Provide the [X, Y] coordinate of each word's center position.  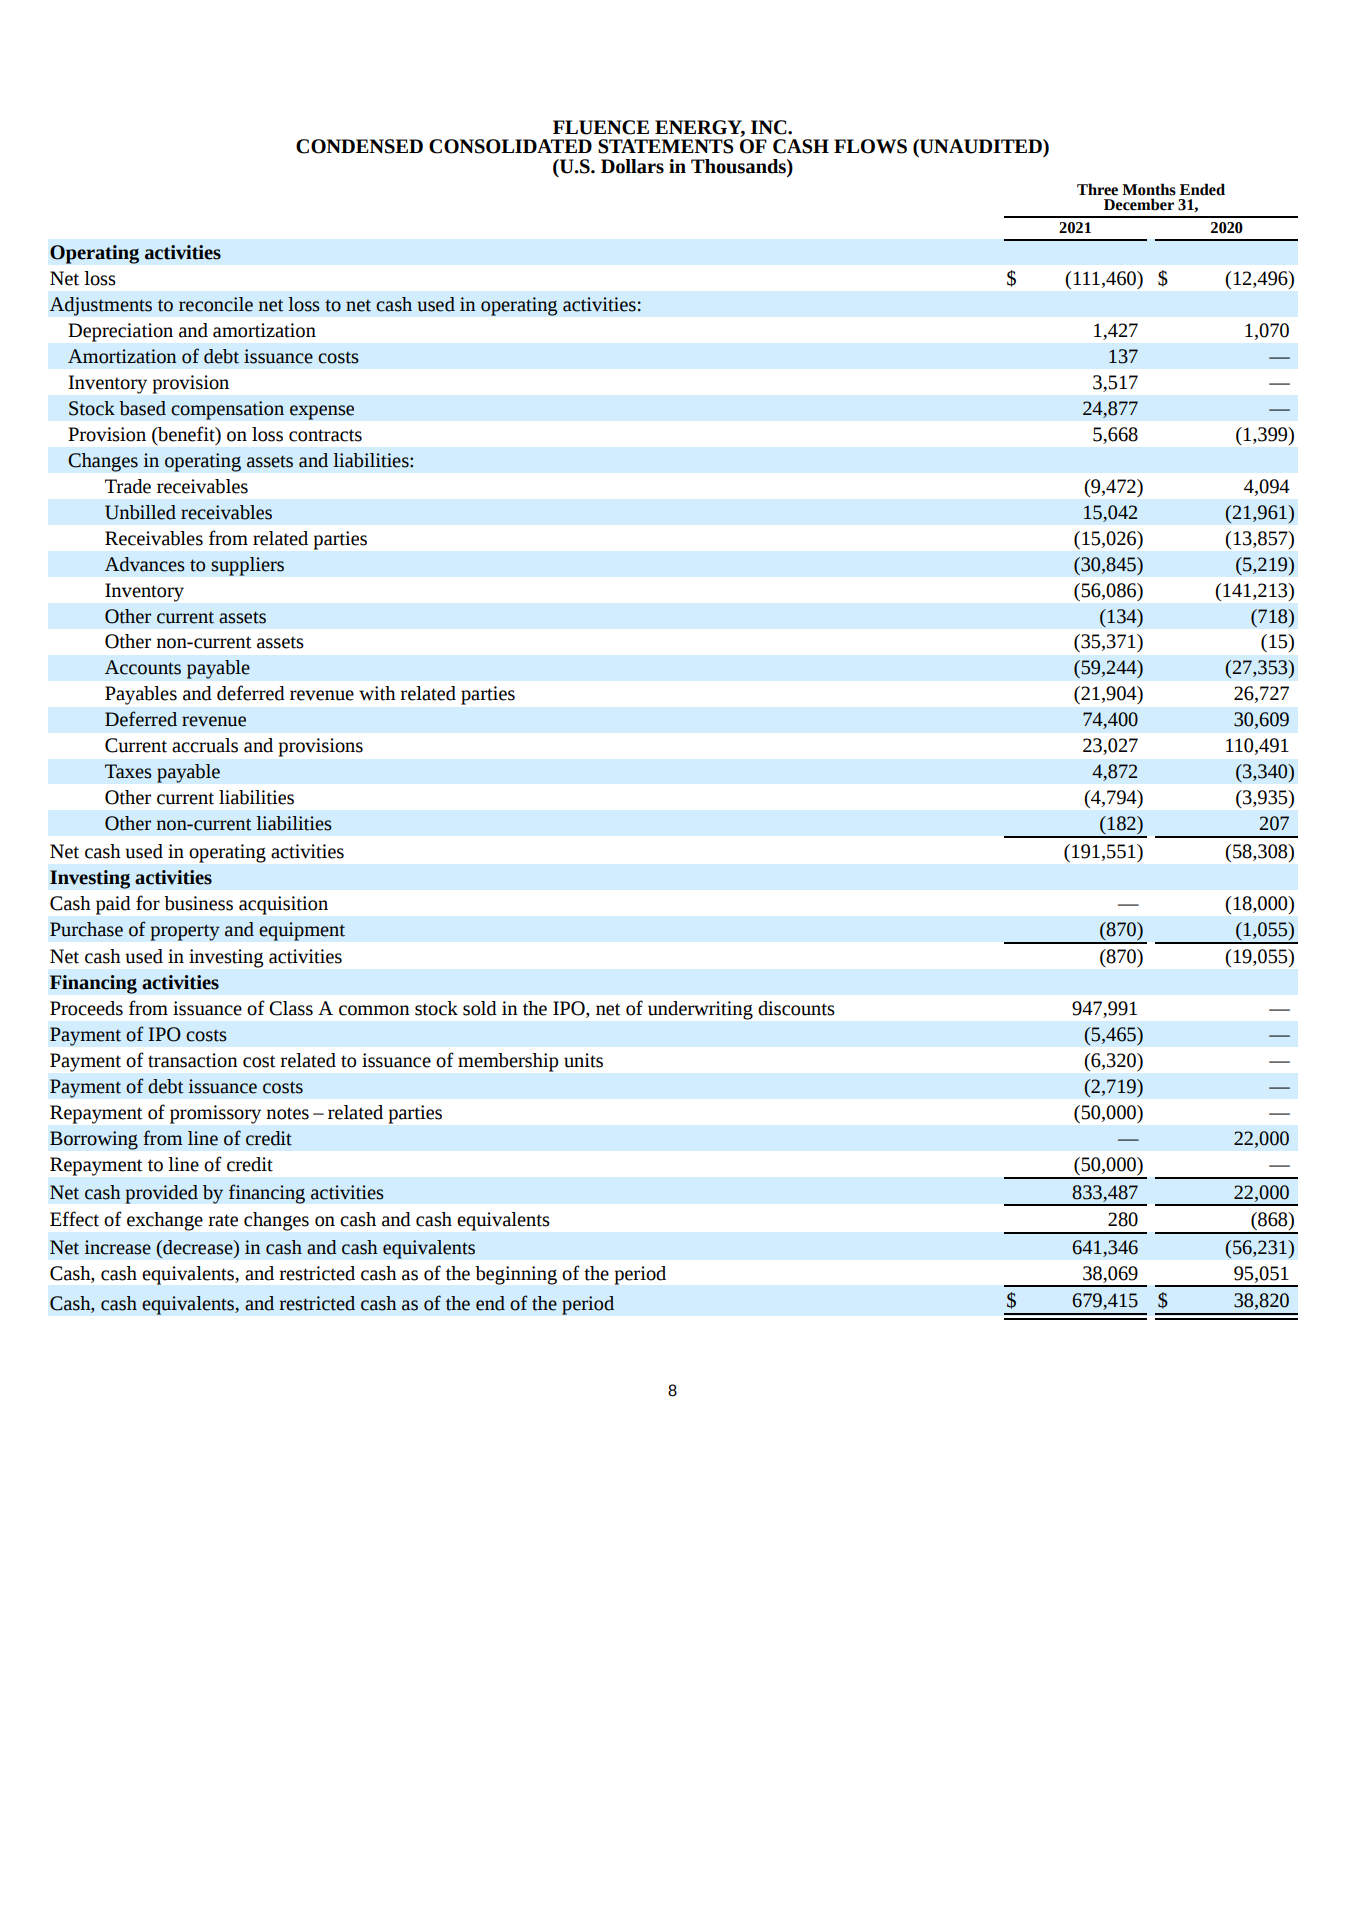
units [583, 1060]
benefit [186, 434]
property [185, 932]
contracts [325, 435]
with [377, 693]
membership [508, 1062]
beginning [516, 1275]
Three [1097, 189]
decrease [198, 1247]
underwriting [700, 1010]
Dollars [632, 166]
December [1139, 204]
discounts [796, 1008]
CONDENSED [359, 146]
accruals [205, 745]
